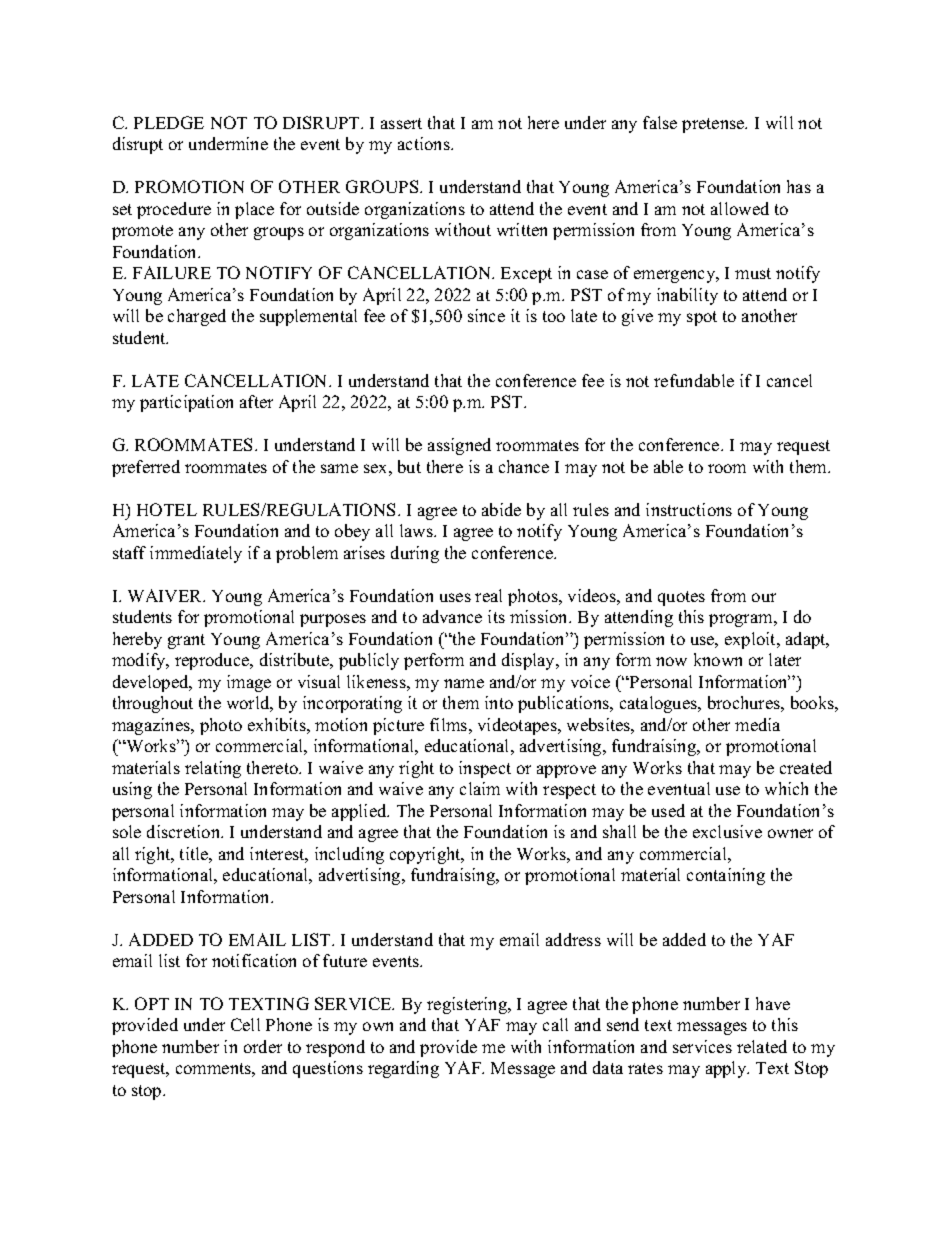 Image resolution: width=952 pixels, height=1233 pixels. I want to click on apply, so click(727, 1069).
